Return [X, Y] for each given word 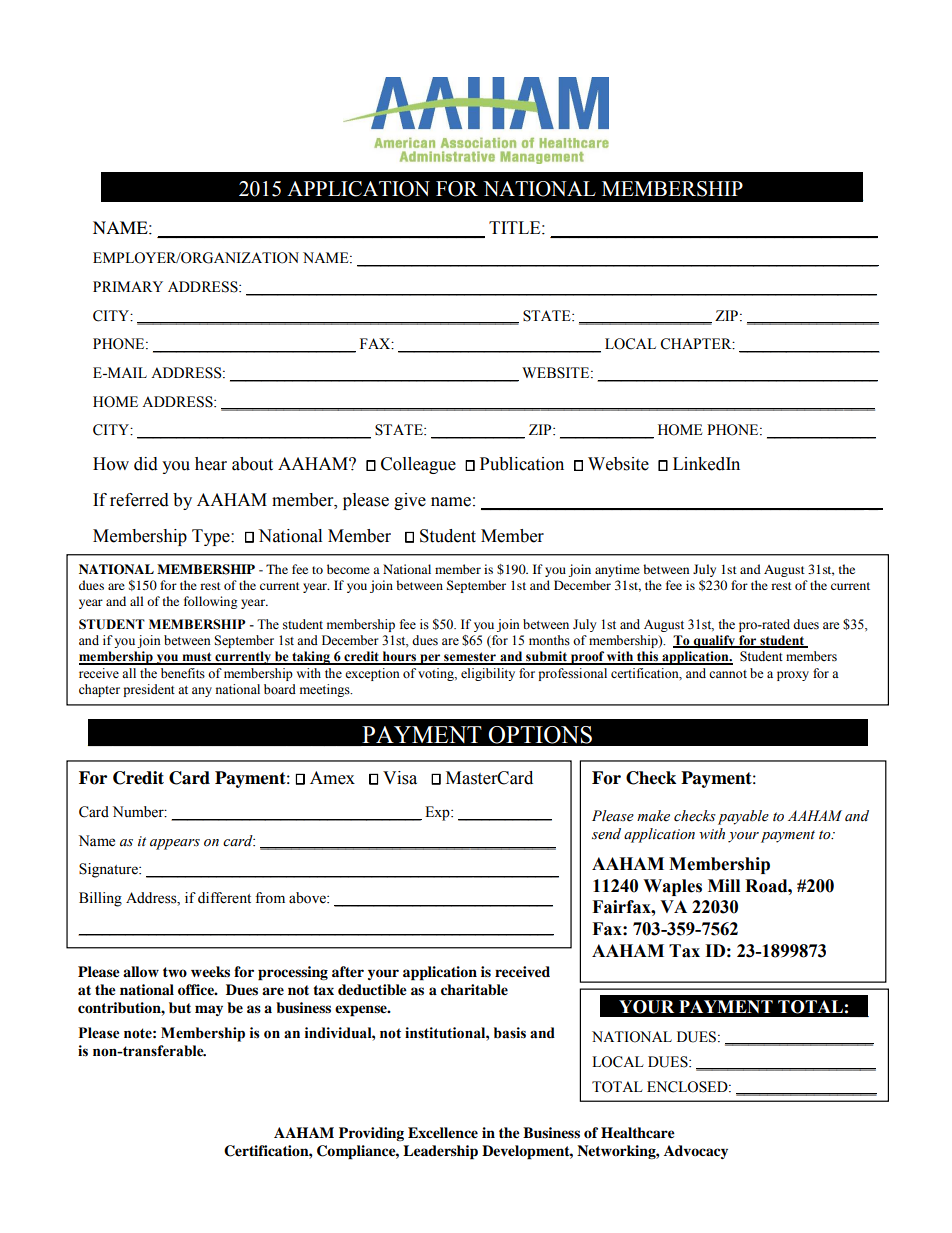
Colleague [418, 465]
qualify [714, 641]
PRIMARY [128, 286]
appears [175, 844]
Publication [522, 464]
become [348, 569]
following [210, 602]
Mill [724, 885]
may [209, 1010]
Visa [400, 778]
